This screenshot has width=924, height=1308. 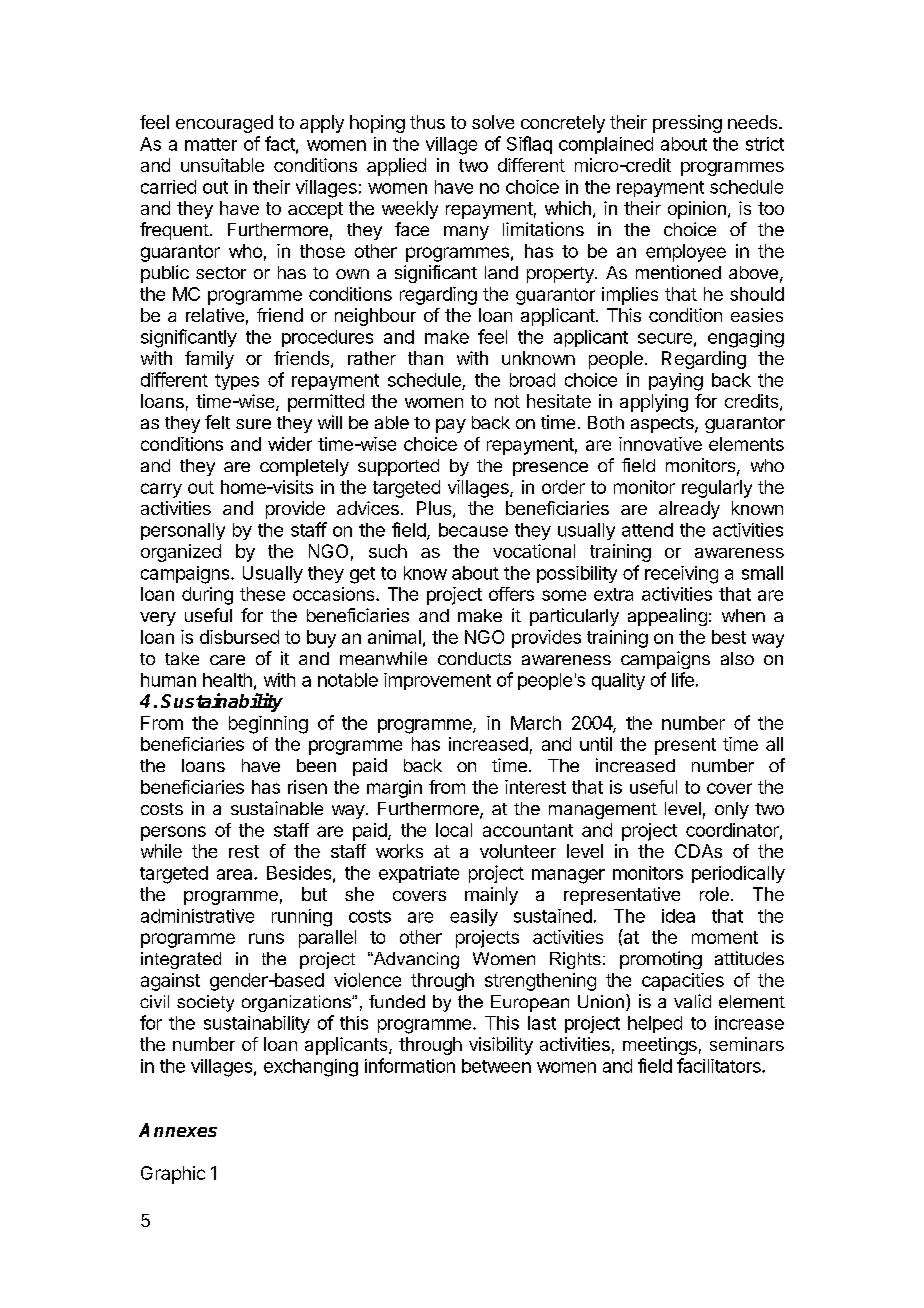 I want to click on care, so click(x=227, y=660).
